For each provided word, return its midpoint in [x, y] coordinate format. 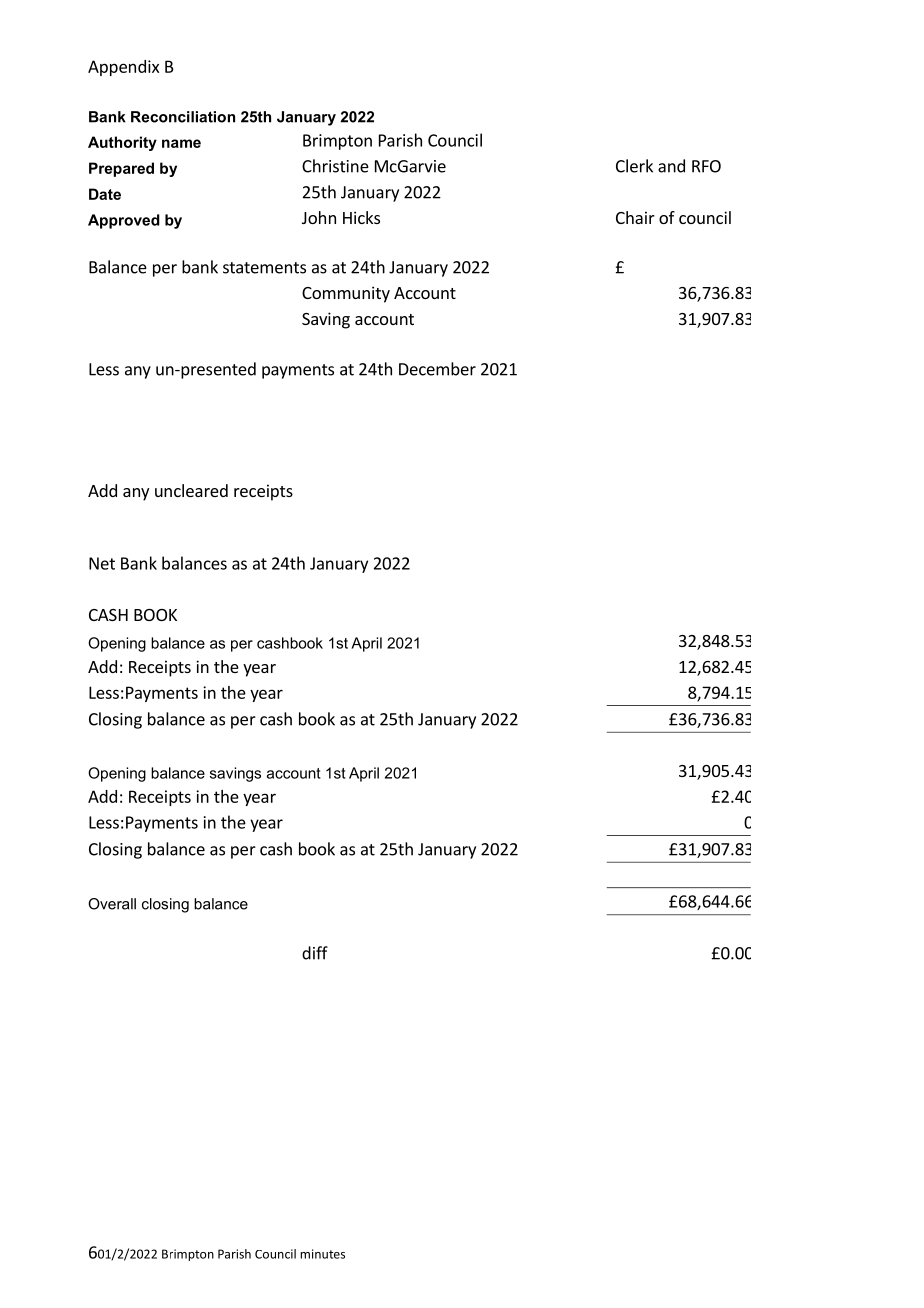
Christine [335, 166]
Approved [124, 221]
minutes [322, 1254]
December [437, 369]
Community [346, 294]
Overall [112, 904]
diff [315, 953]
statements [264, 268]
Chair [635, 217]
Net [102, 563]
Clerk [634, 166]
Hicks [361, 217]
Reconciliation [183, 117]
